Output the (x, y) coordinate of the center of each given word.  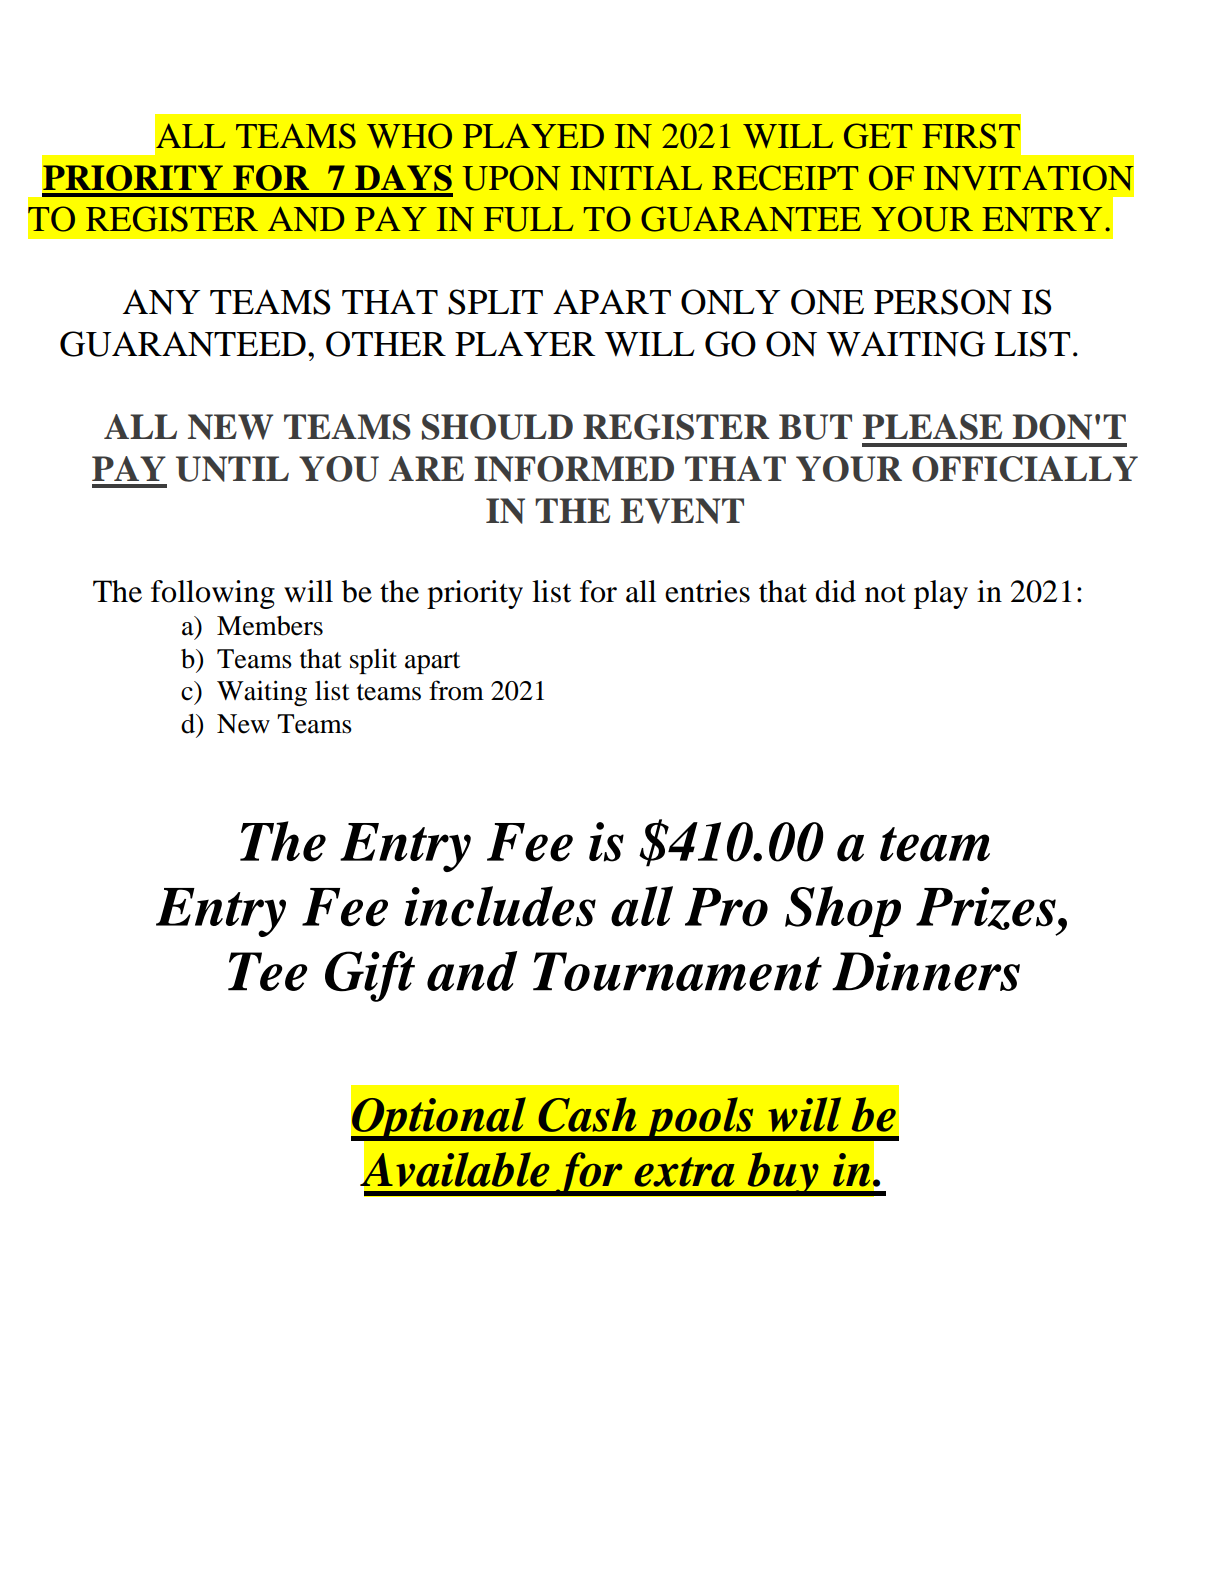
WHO (409, 136)
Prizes (986, 908)
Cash (587, 1114)
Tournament (677, 971)
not (885, 593)
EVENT (682, 511)
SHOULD (497, 427)
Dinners (926, 971)
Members (270, 626)
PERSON (943, 302)
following (213, 594)
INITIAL (636, 177)
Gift (370, 976)
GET (878, 136)
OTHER (386, 344)
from (456, 690)
